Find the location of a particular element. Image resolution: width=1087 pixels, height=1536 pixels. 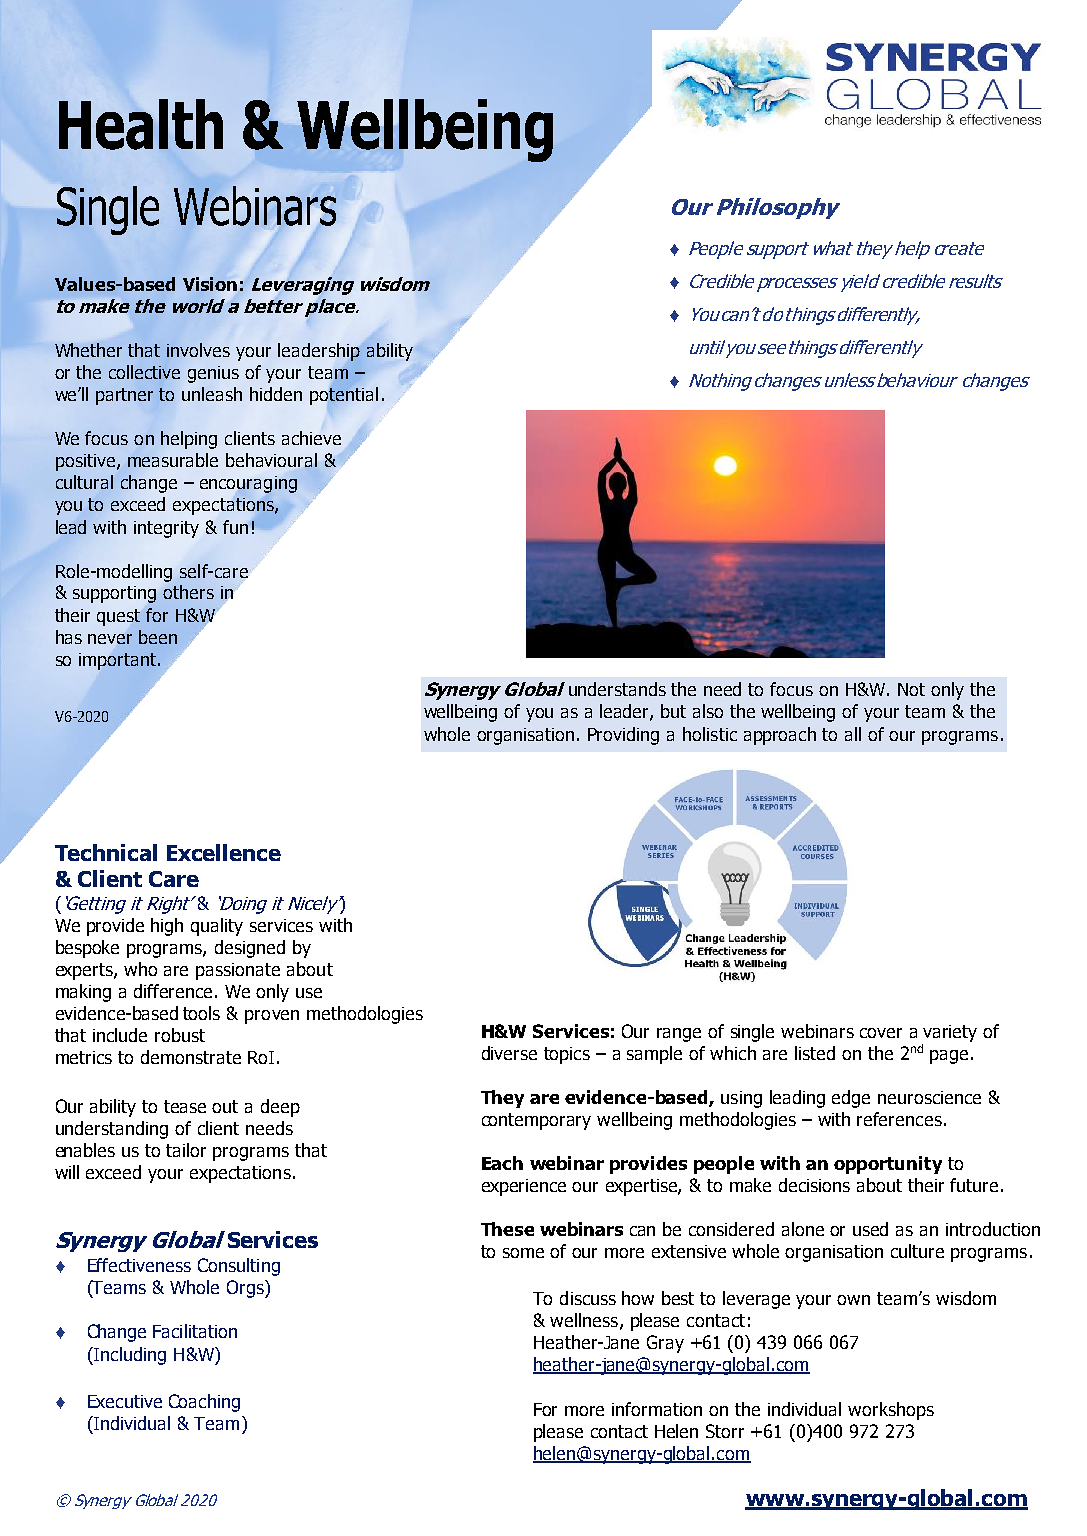

potential is located at coordinates (344, 396).
